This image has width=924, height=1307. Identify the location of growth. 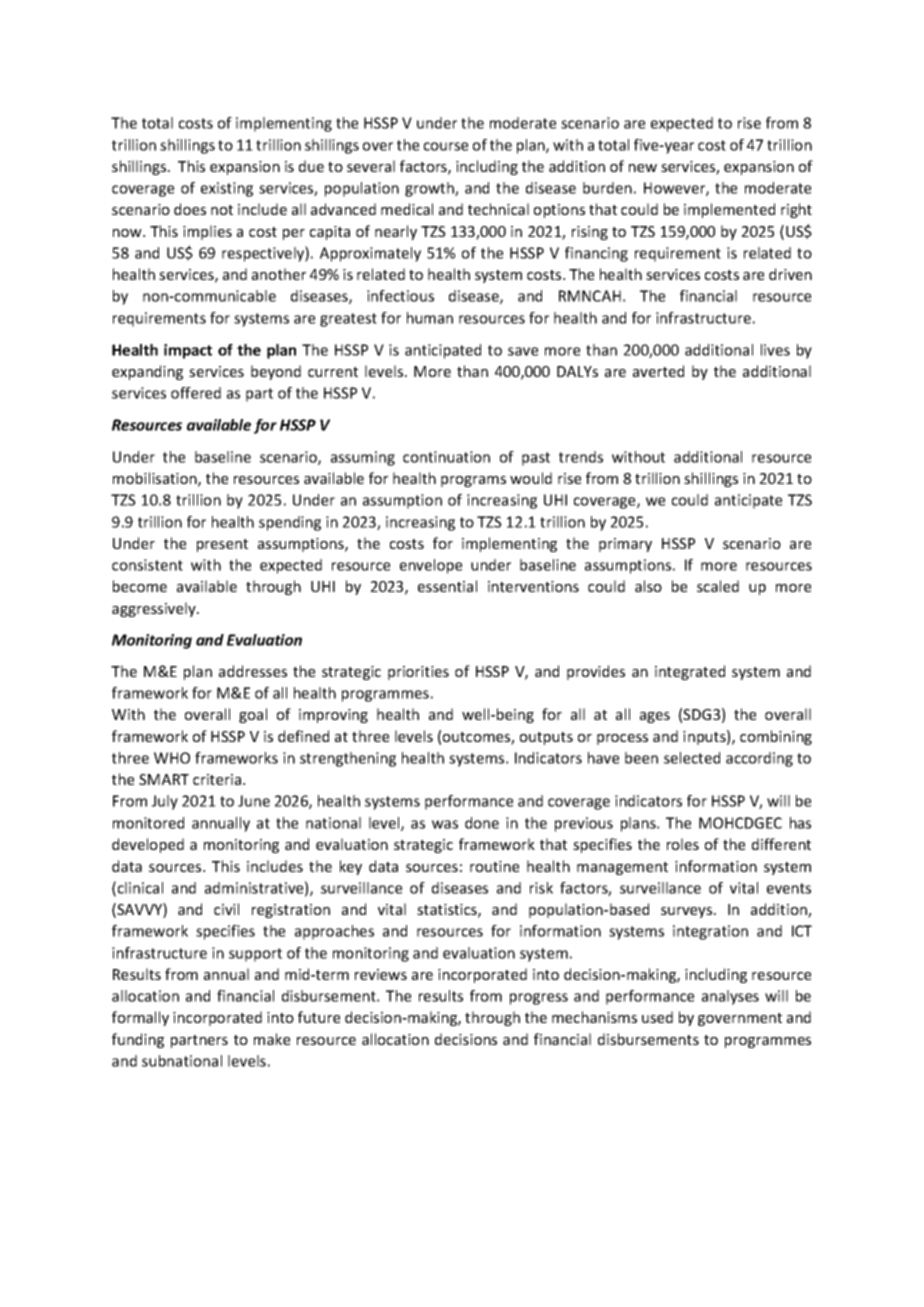
(430, 189).
